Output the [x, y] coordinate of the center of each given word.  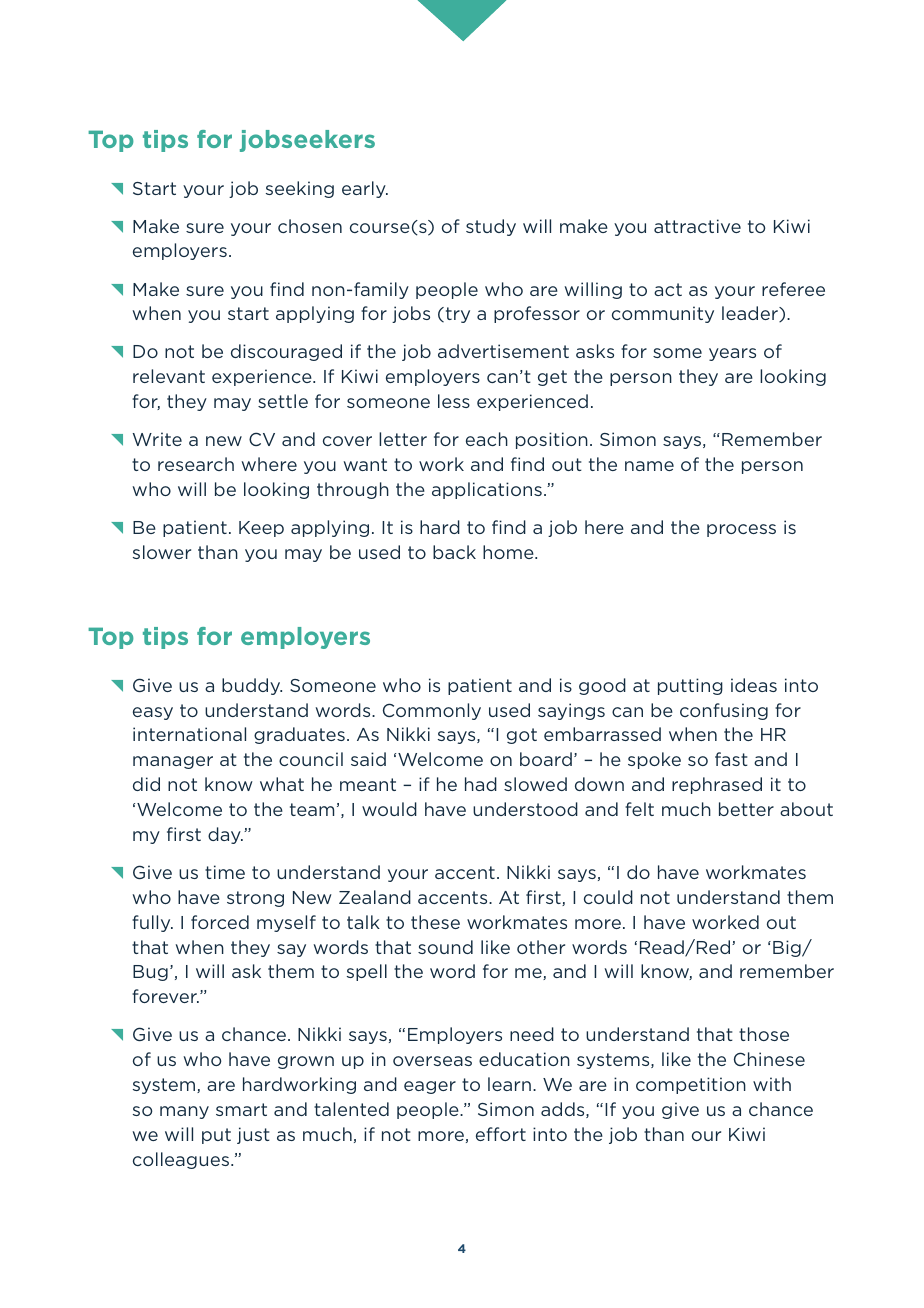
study [491, 227]
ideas [754, 685]
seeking [300, 189]
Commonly [432, 711]
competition [691, 1085]
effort [501, 1134]
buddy [252, 686]
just [253, 1135]
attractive [697, 226]
